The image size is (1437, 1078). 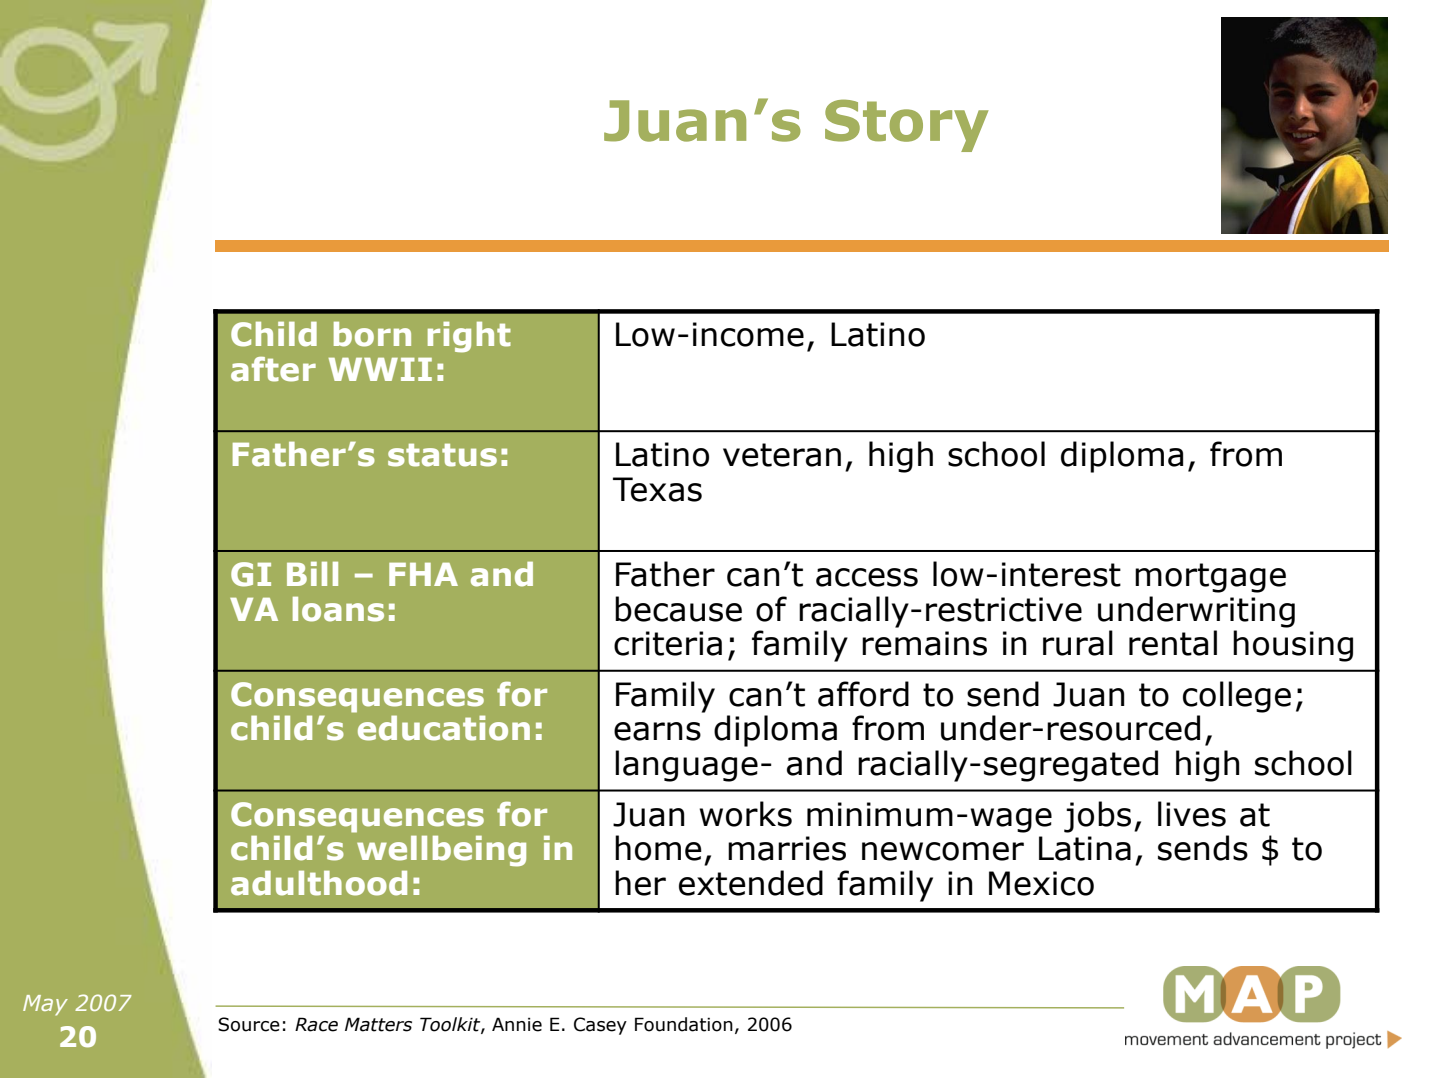 I want to click on Story, so click(x=907, y=125).
